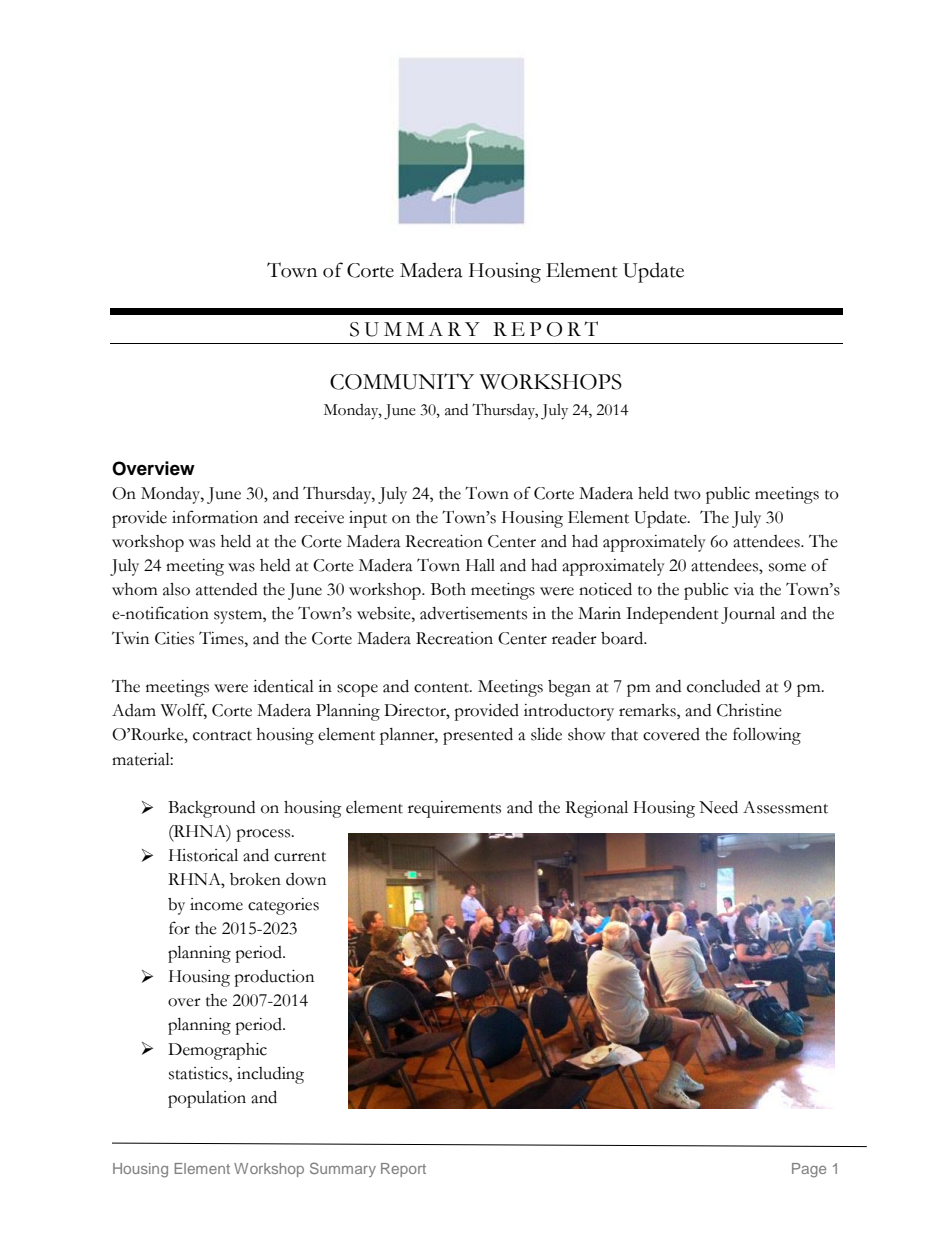 Image resolution: width=952 pixels, height=1233 pixels. Describe the element at coordinates (687, 495) in the screenshot. I see `two` at that location.
